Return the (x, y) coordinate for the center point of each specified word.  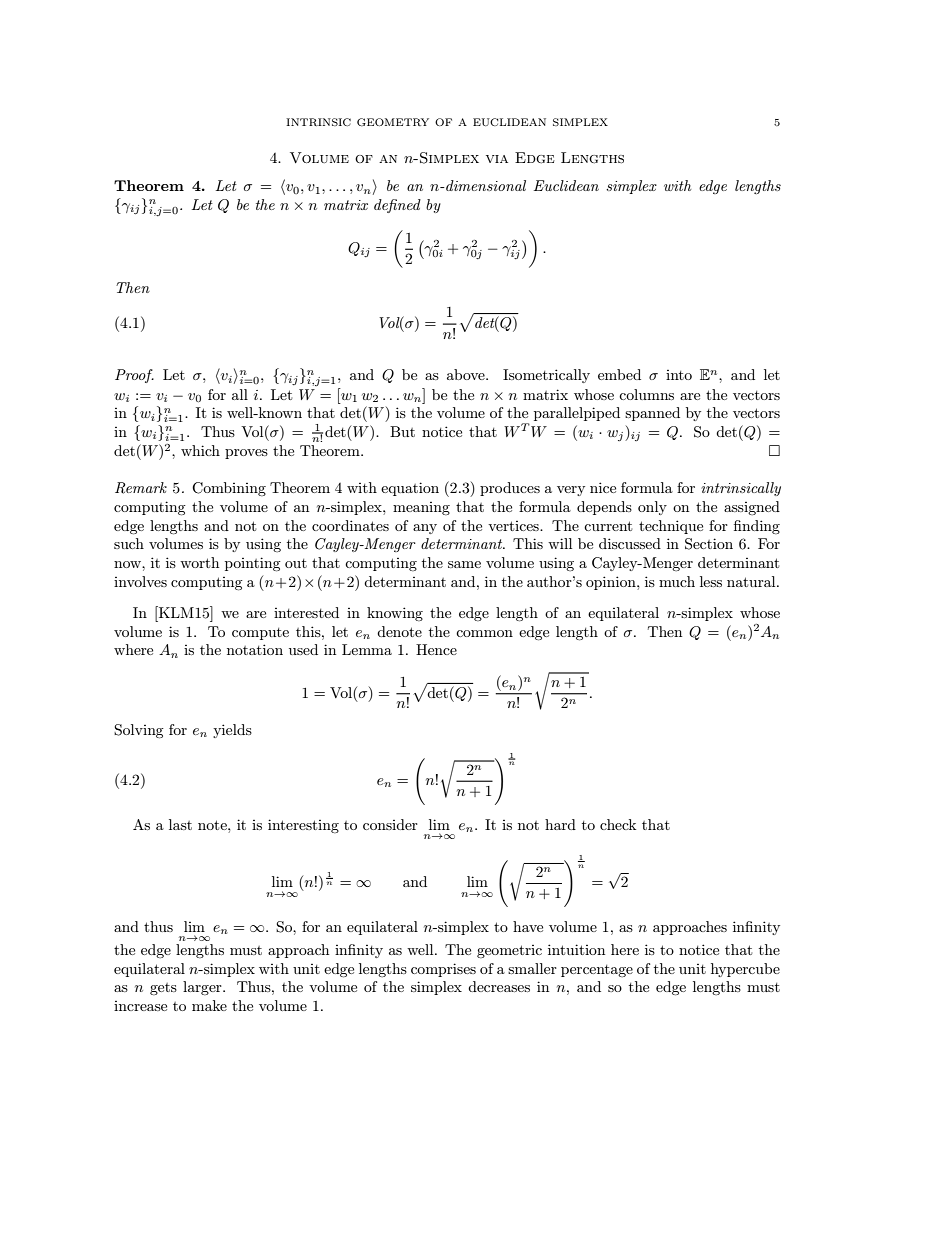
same (464, 564)
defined (397, 206)
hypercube (745, 970)
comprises (443, 970)
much (677, 581)
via (497, 159)
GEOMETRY (393, 122)
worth (199, 562)
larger (203, 988)
